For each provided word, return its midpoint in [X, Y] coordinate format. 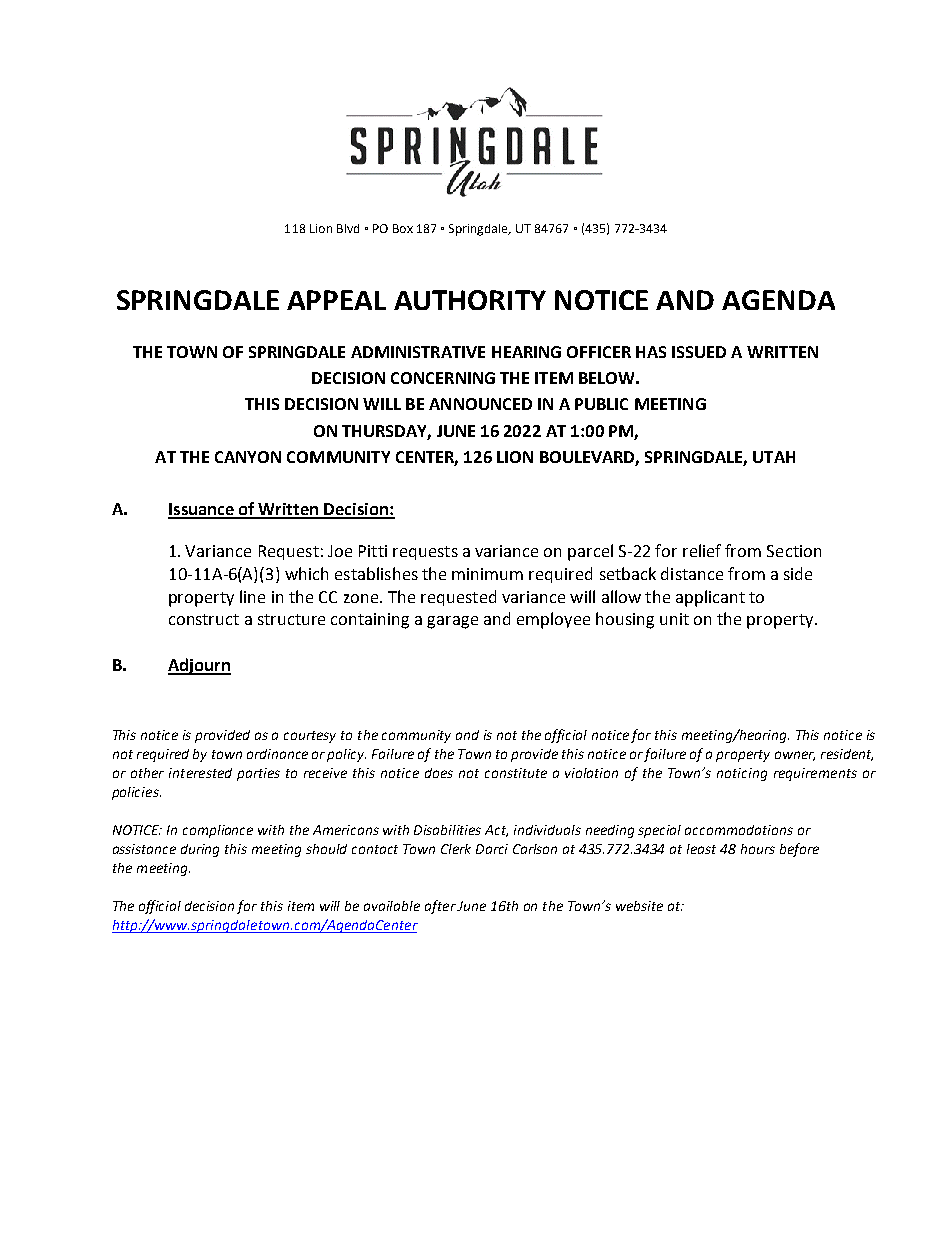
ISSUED [699, 352]
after [440, 907]
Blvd [348, 228]
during [200, 850]
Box [403, 228]
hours [758, 849]
